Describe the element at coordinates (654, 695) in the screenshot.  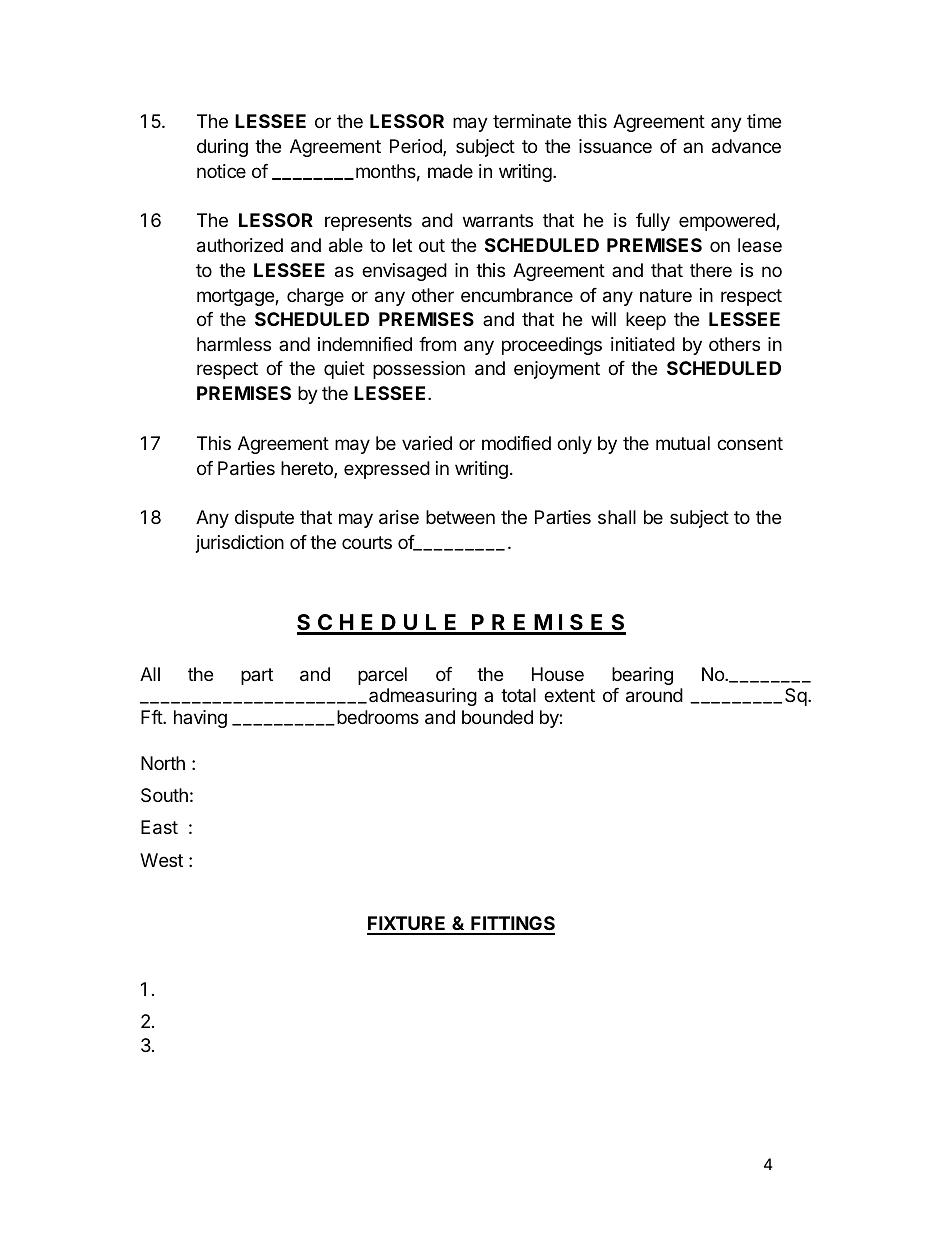
I see `around` at that location.
